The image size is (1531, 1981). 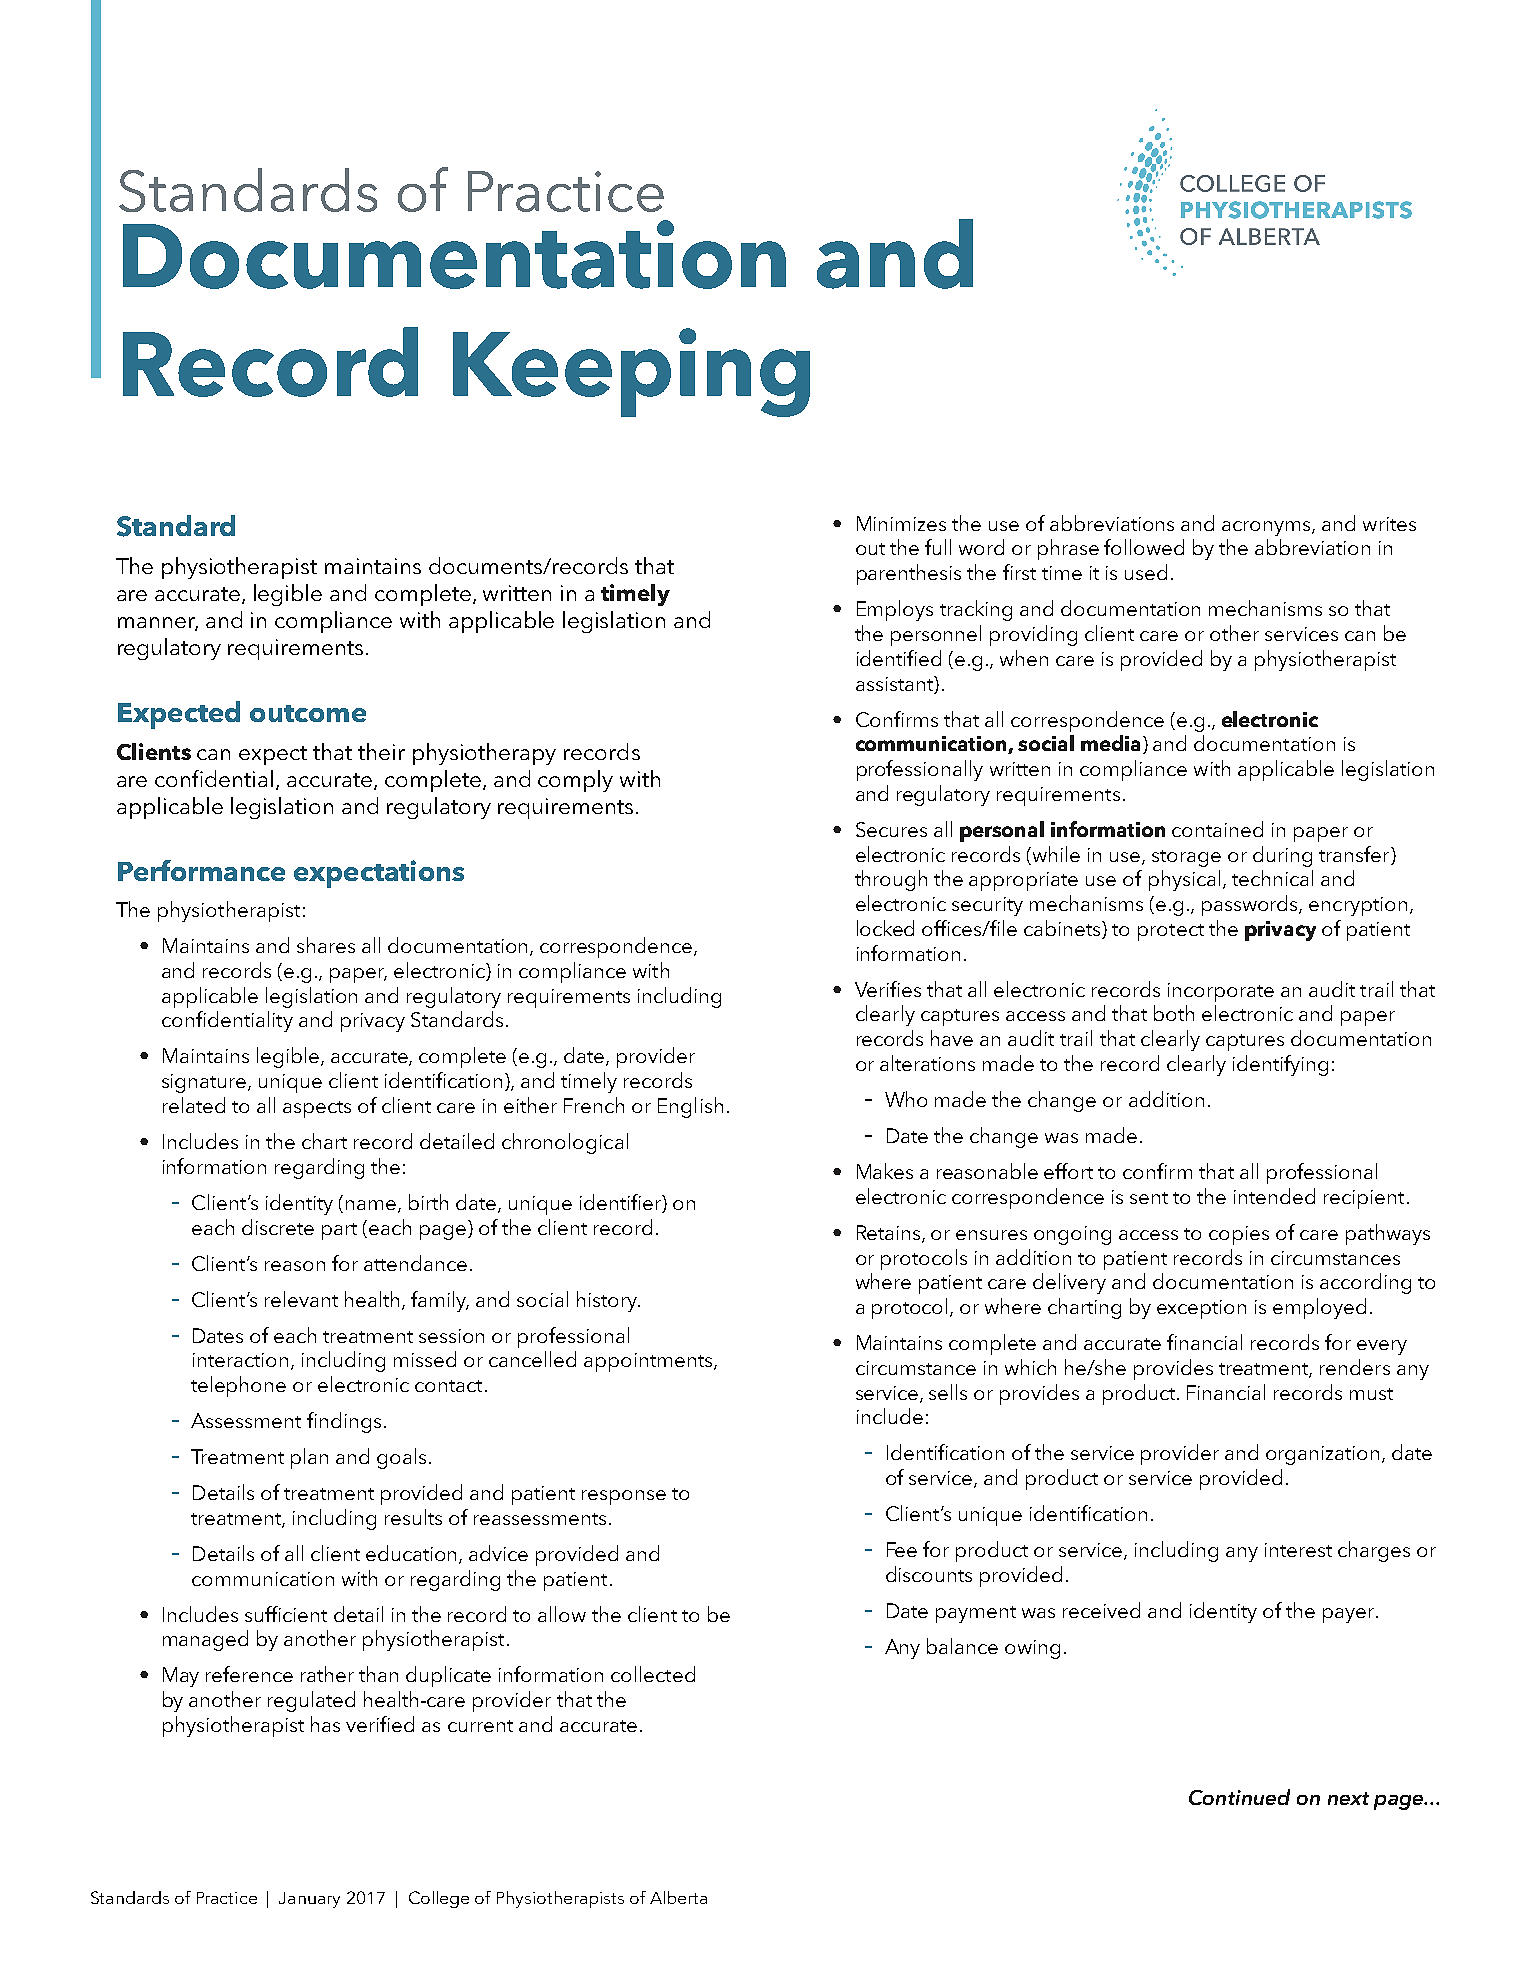 What do you see at coordinates (1274, 1196) in the image?
I see `intended` at bounding box center [1274, 1196].
